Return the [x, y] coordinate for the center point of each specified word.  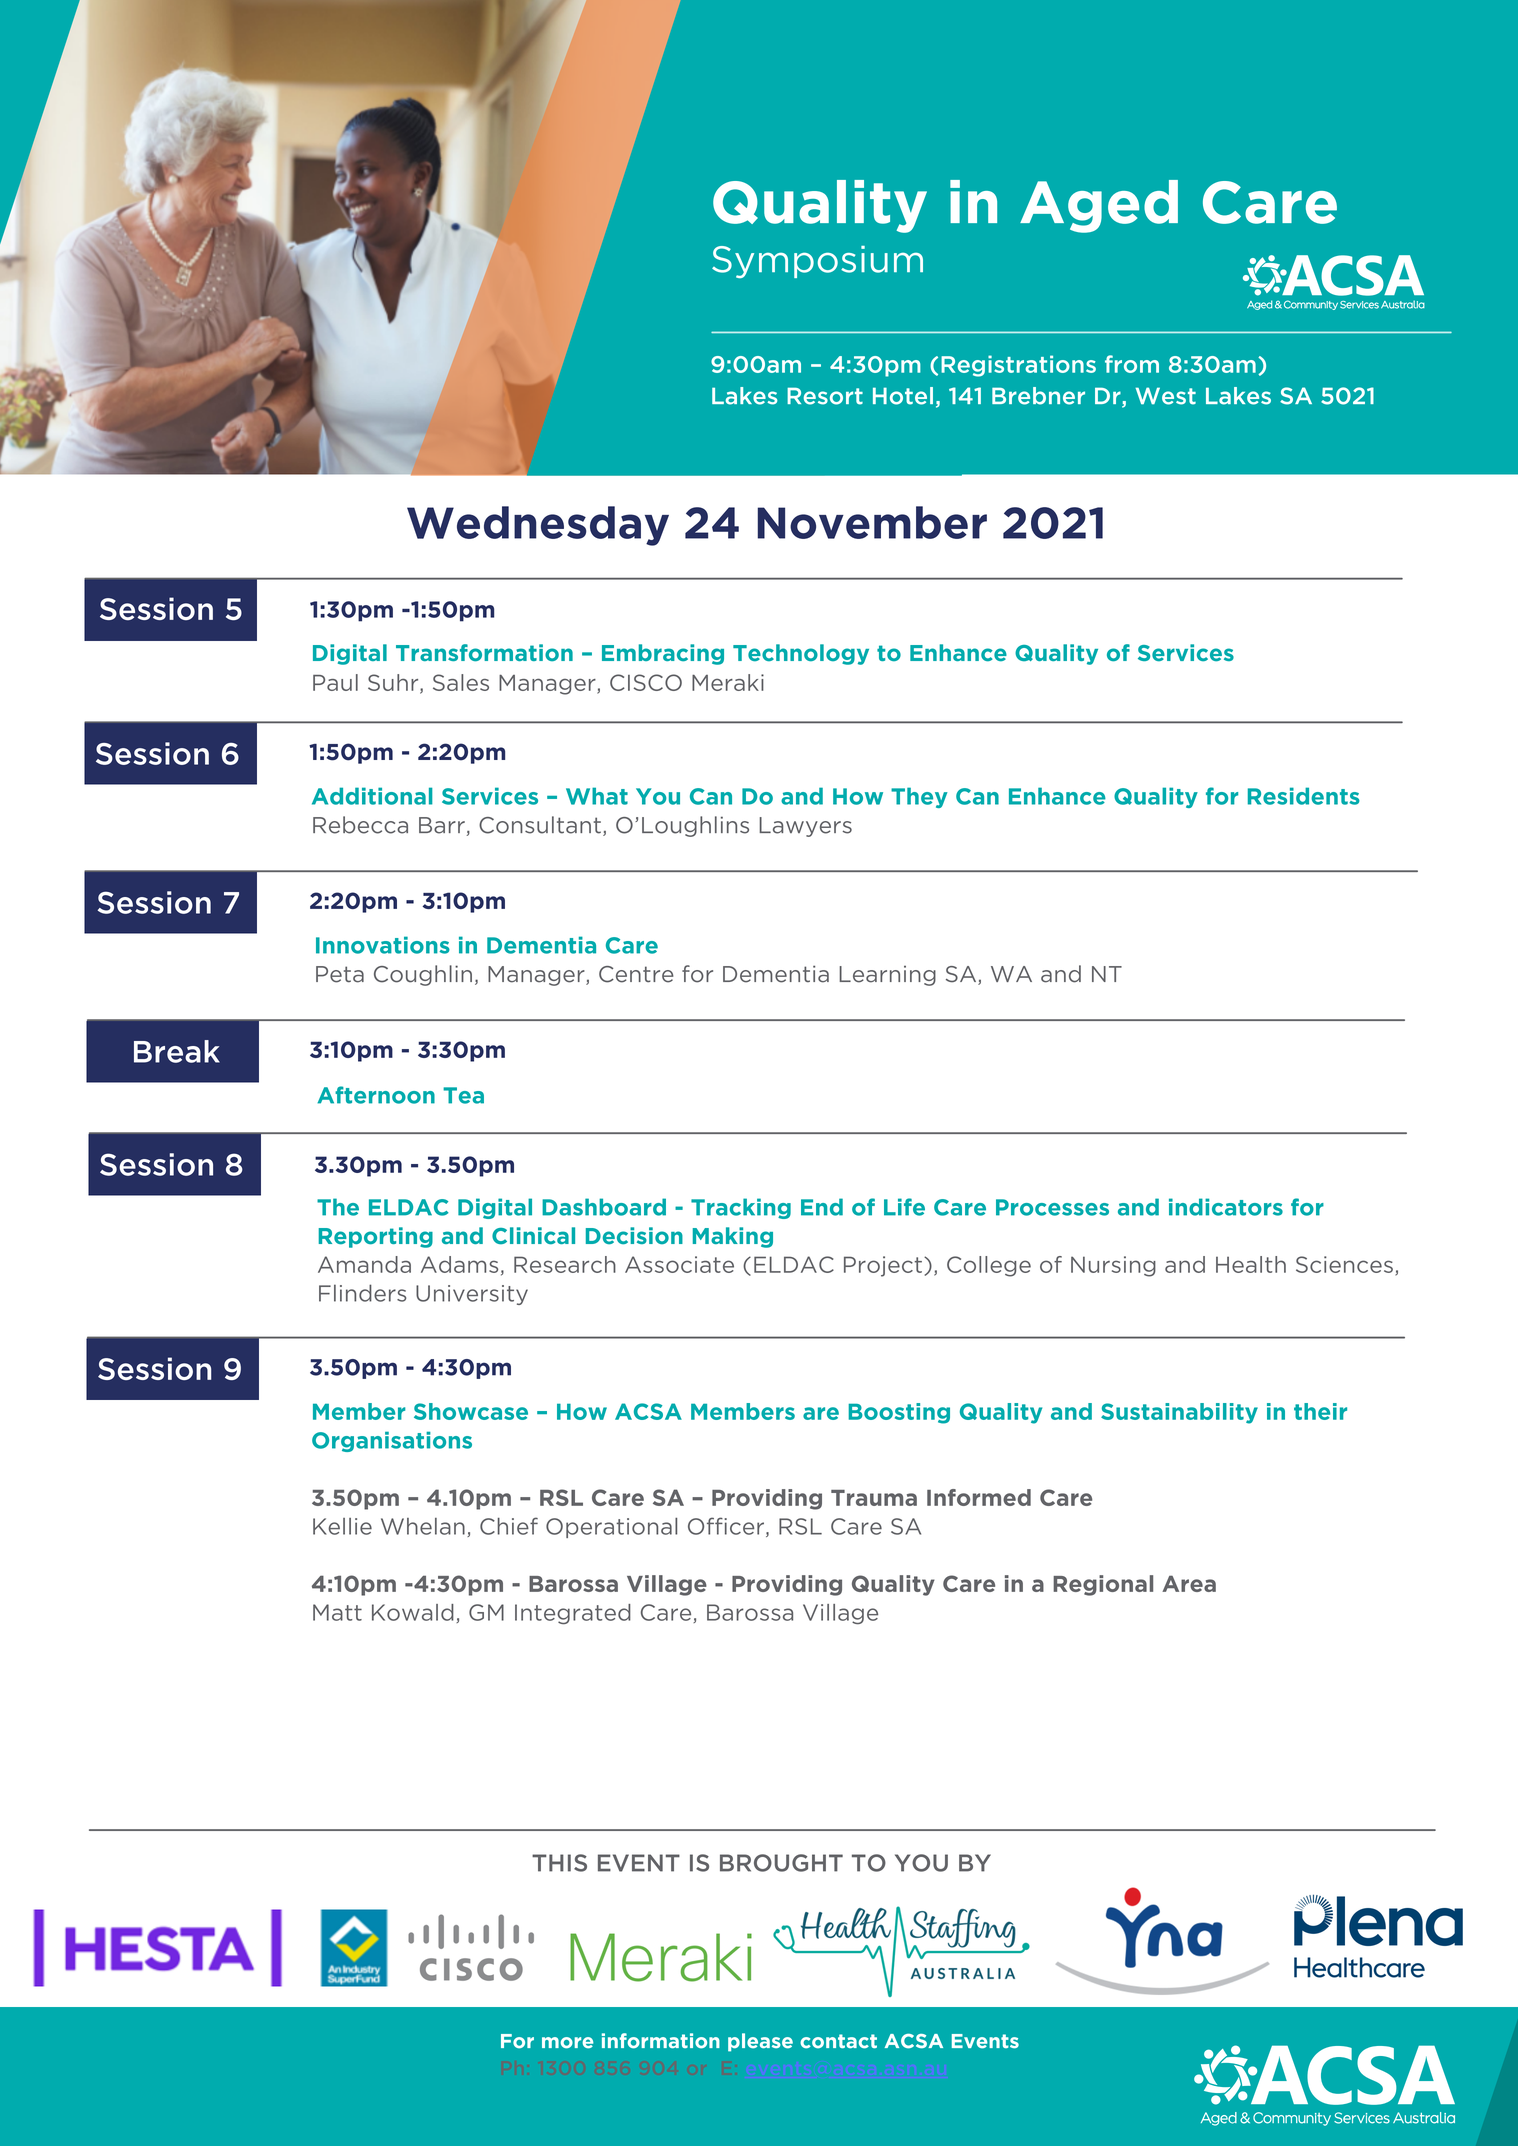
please [760, 2042]
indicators [1226, 1207]
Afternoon [376, 1095]
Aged [1099, 206]
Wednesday [538, 526]
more [567, 2043]
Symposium [817, 262]
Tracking [741, 1208]
